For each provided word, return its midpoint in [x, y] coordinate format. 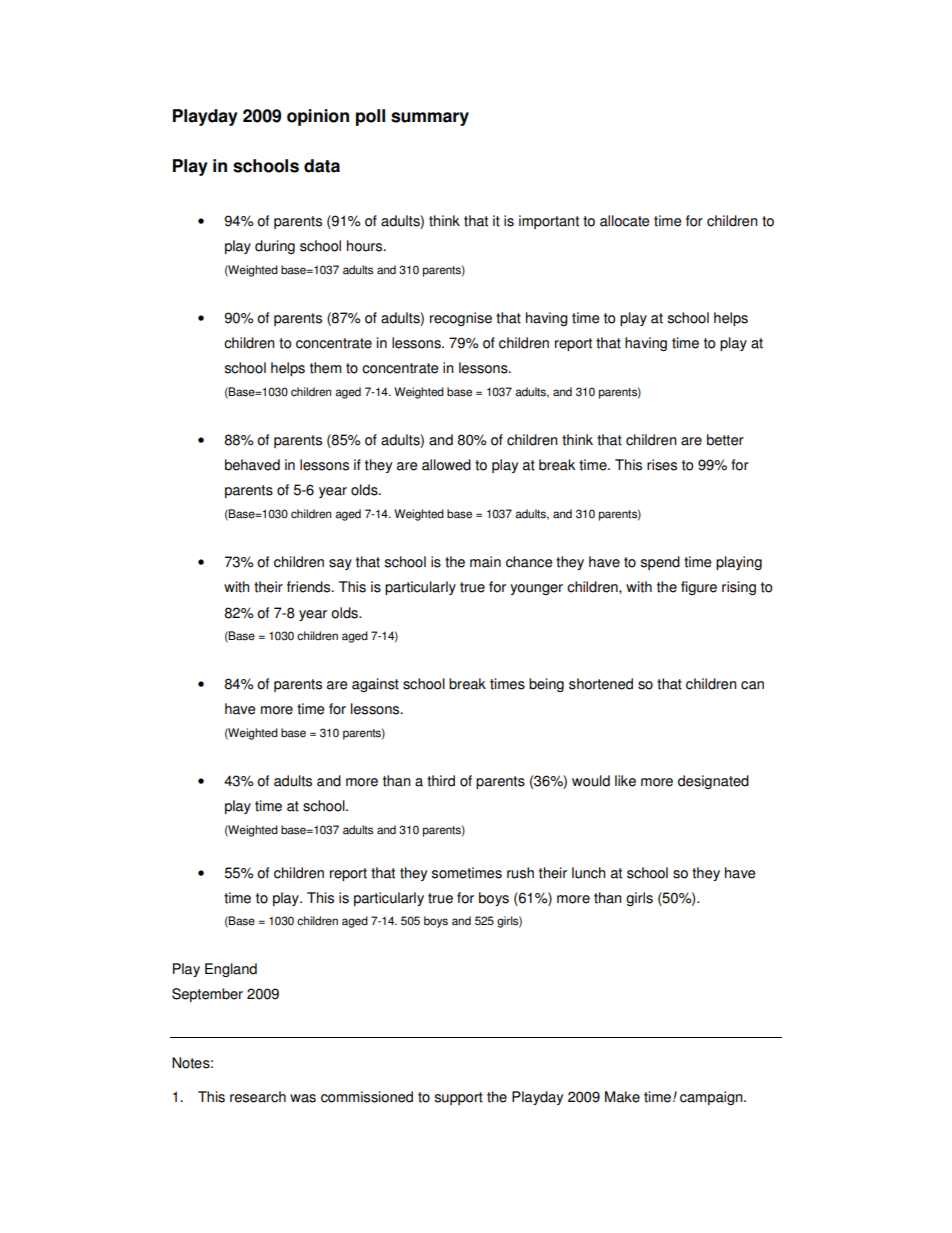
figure [699, 588]
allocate [624, 221]
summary [430, 119]
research [258, 1097]
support [459, 1098]
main [485, 562]
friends [310, 587]
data [322, 166]
